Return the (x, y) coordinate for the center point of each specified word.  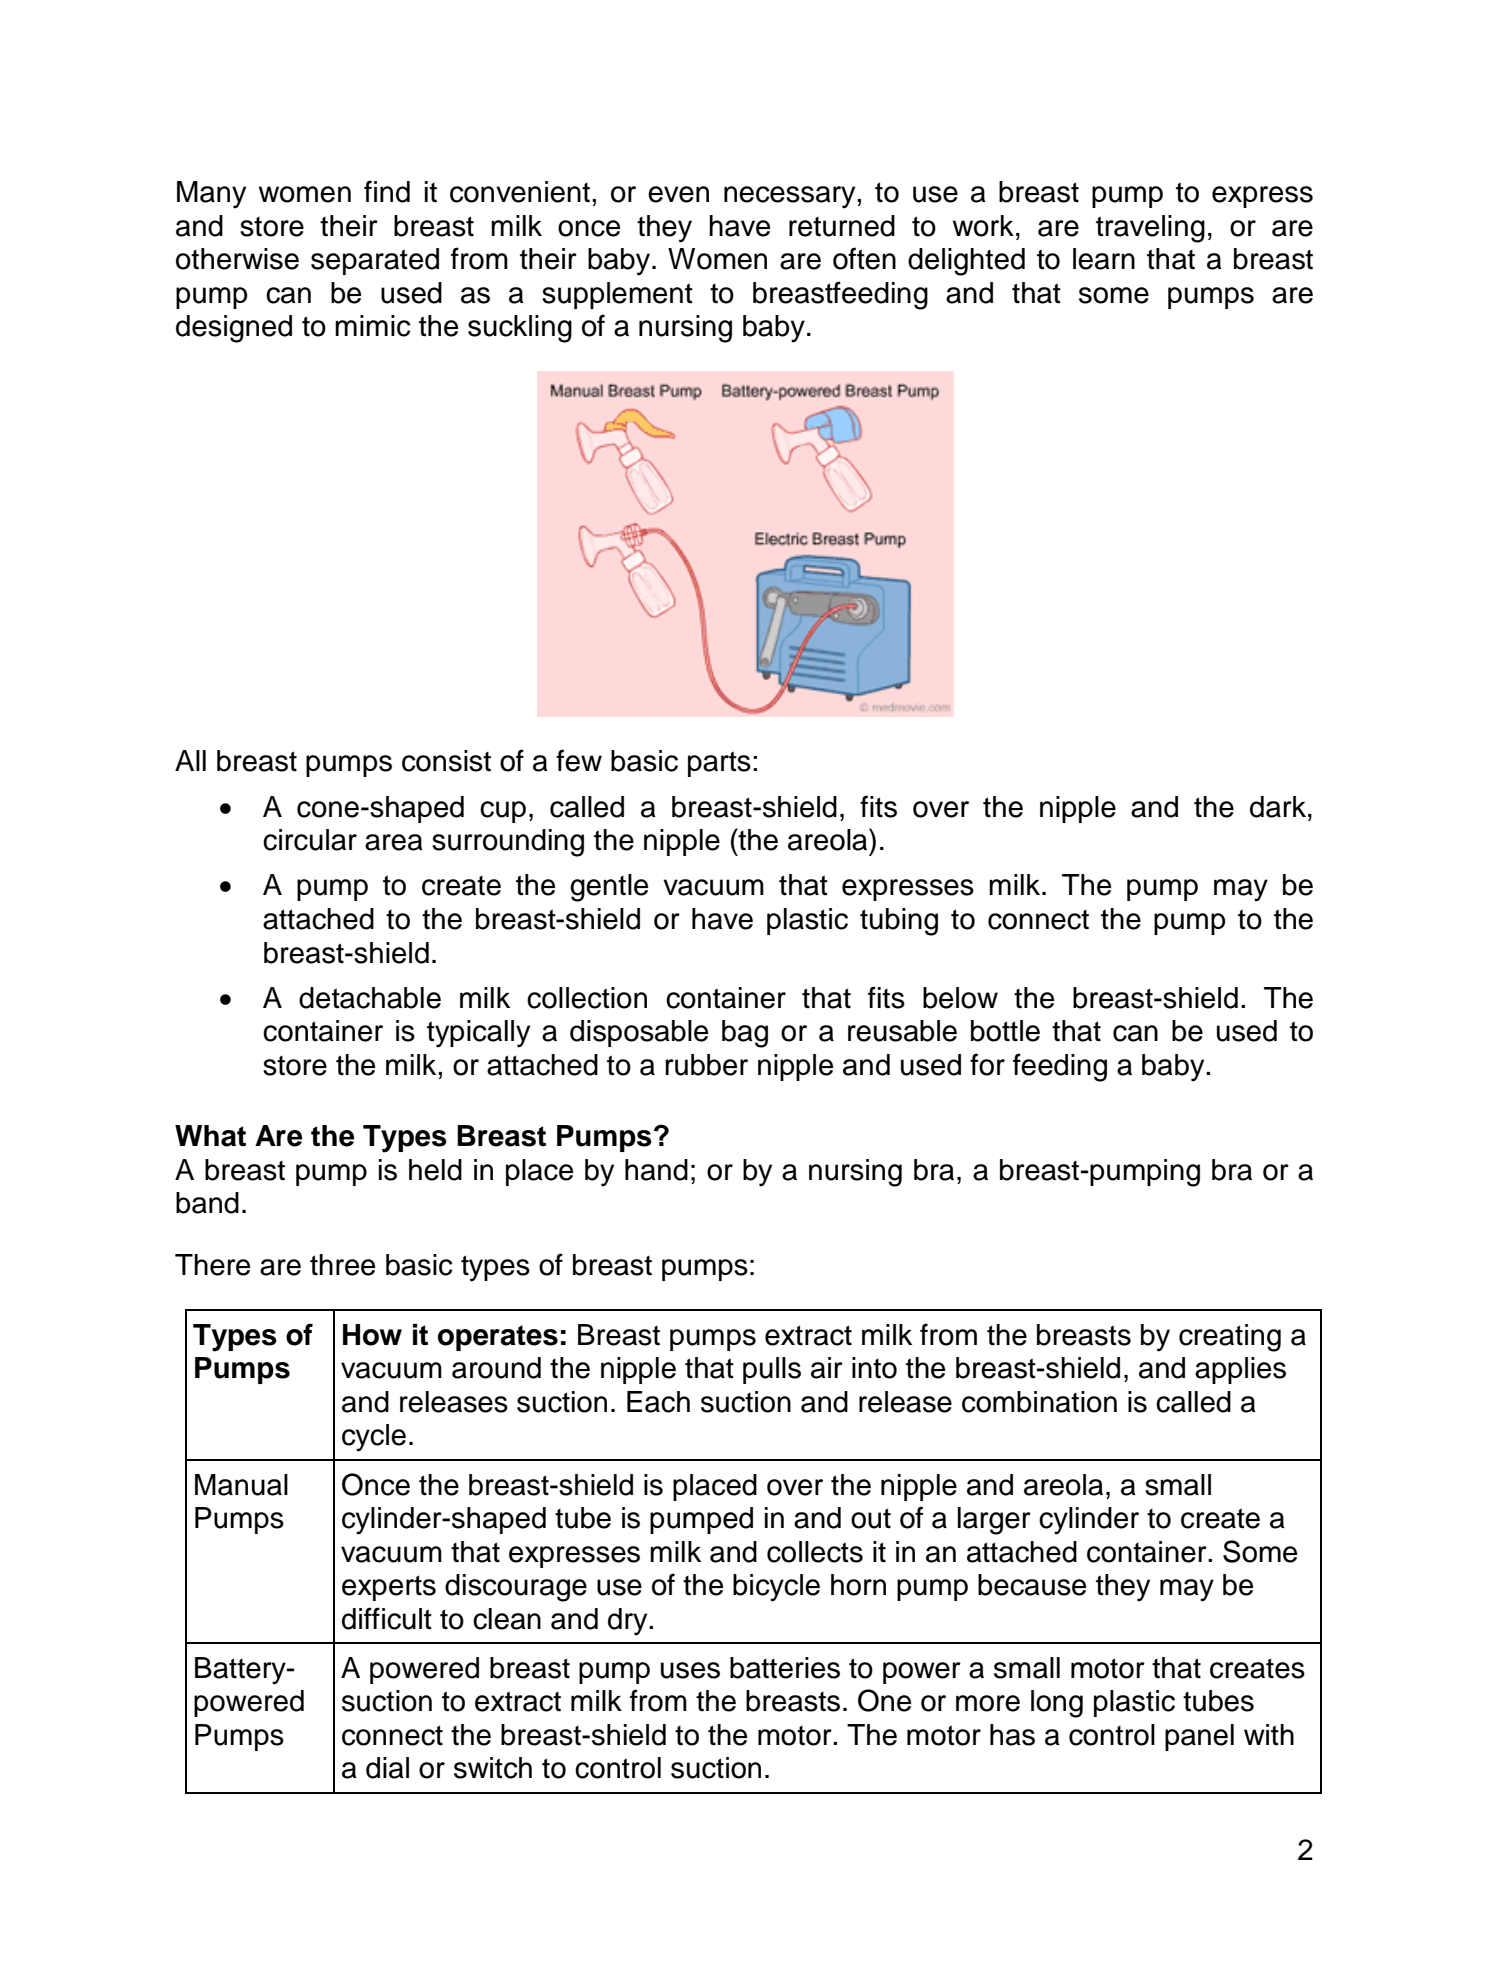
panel (1199, 1737)
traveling (1150, 229)
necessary (791, 197)
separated (375, 261)
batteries (785, 1668)
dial (387, 1768)
